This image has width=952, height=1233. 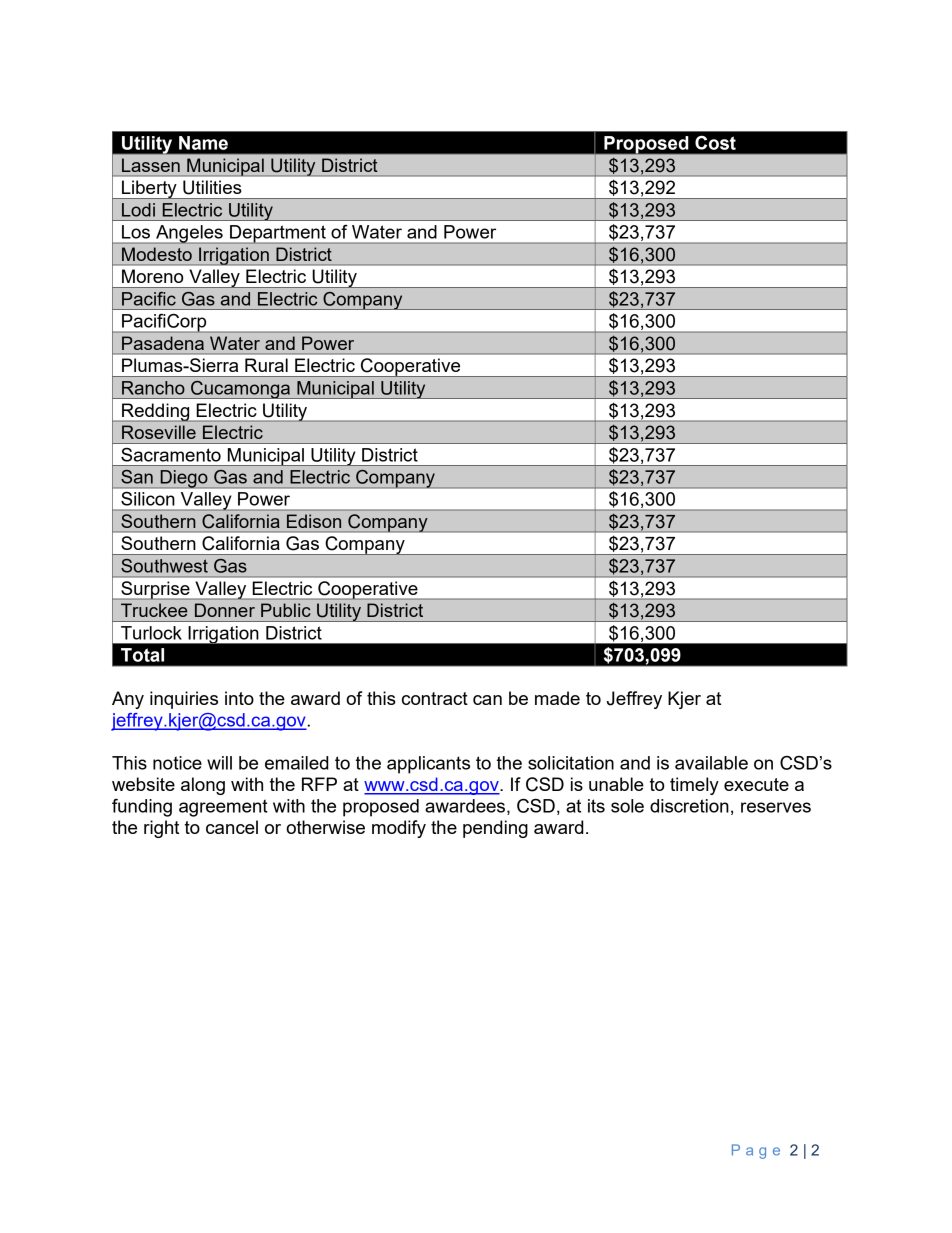 I want to click on contract, so click(x=435, y=698).
